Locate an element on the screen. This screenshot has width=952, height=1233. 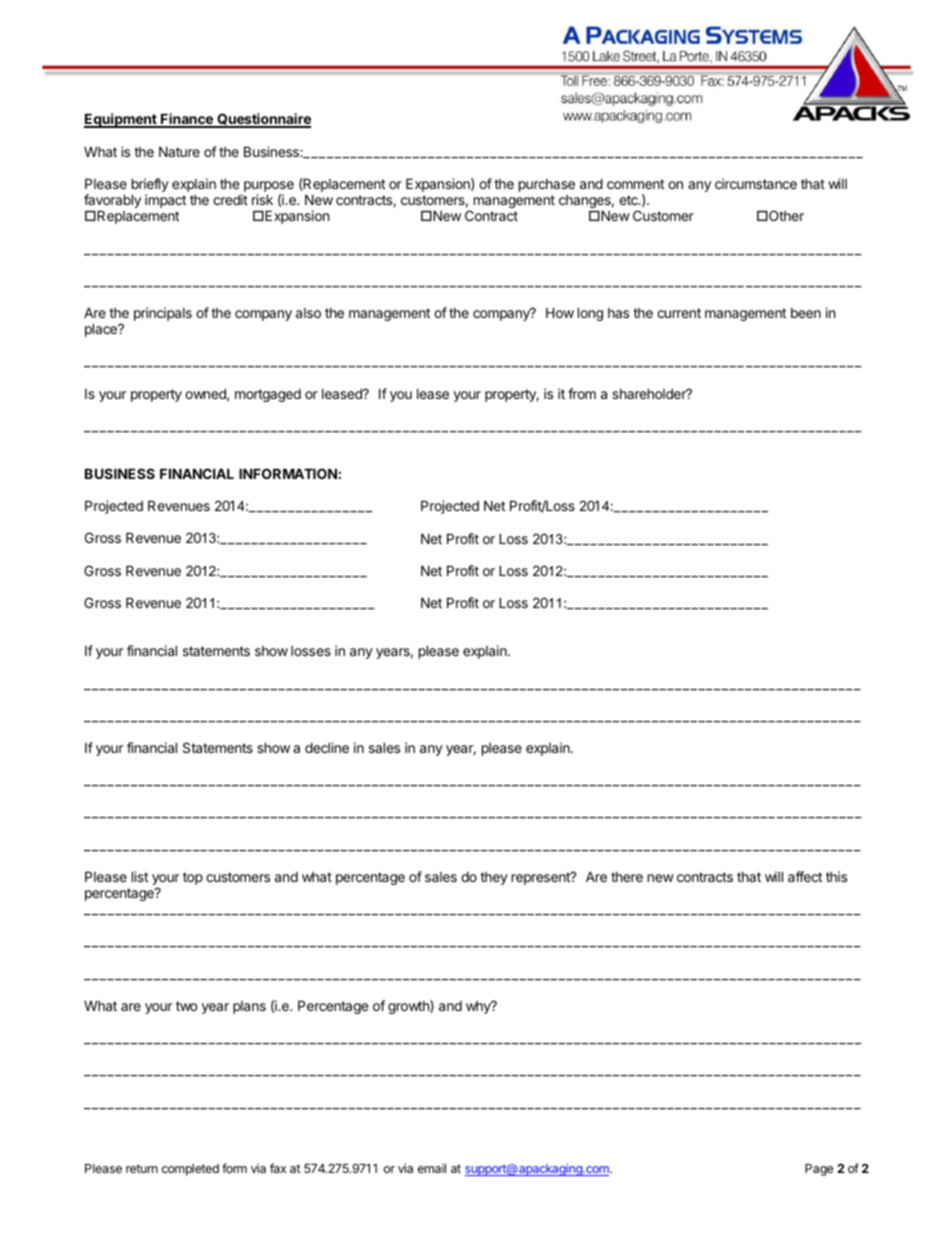
there is located at coordinates (627, 877).
